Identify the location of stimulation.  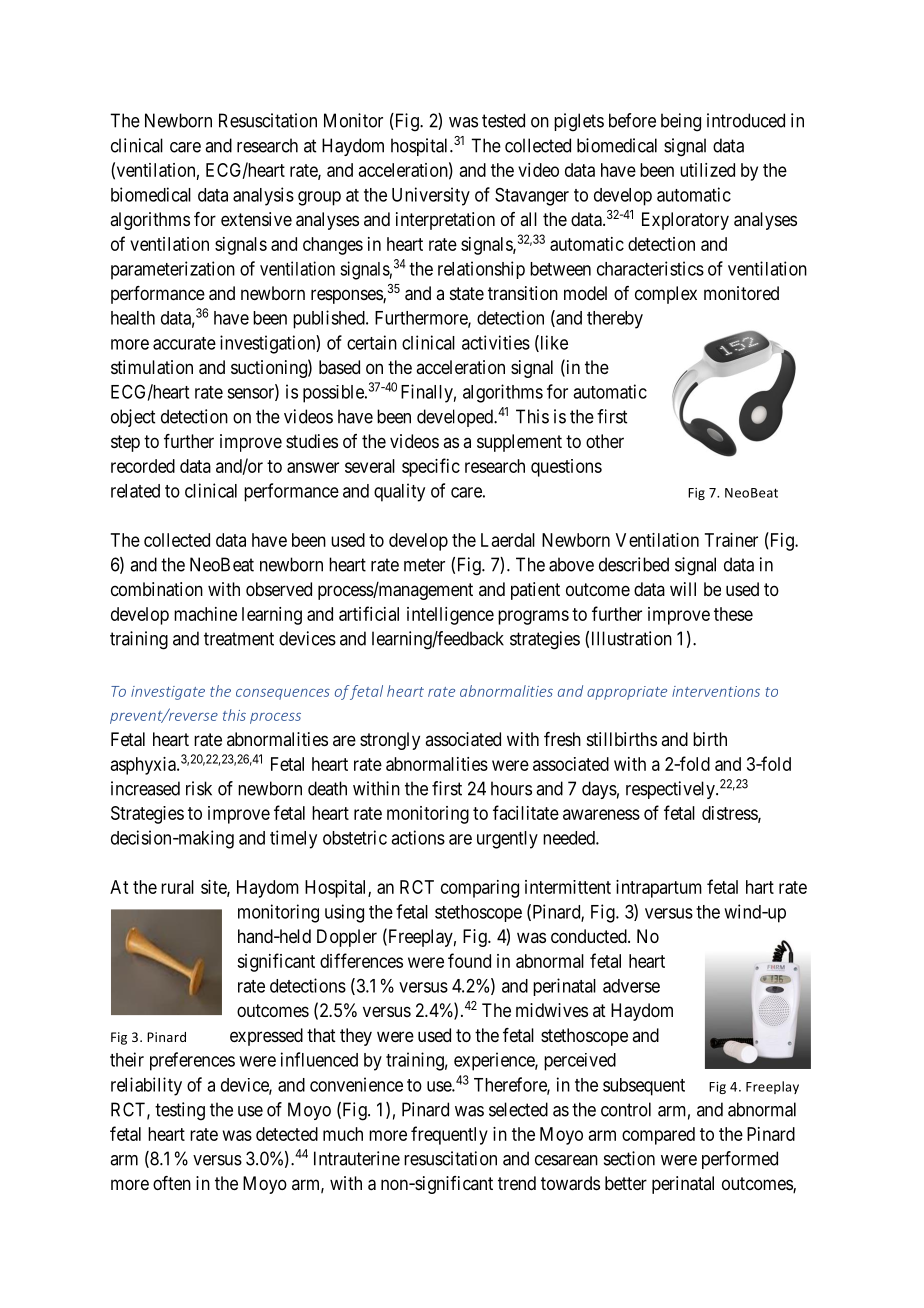
(152, 367).
